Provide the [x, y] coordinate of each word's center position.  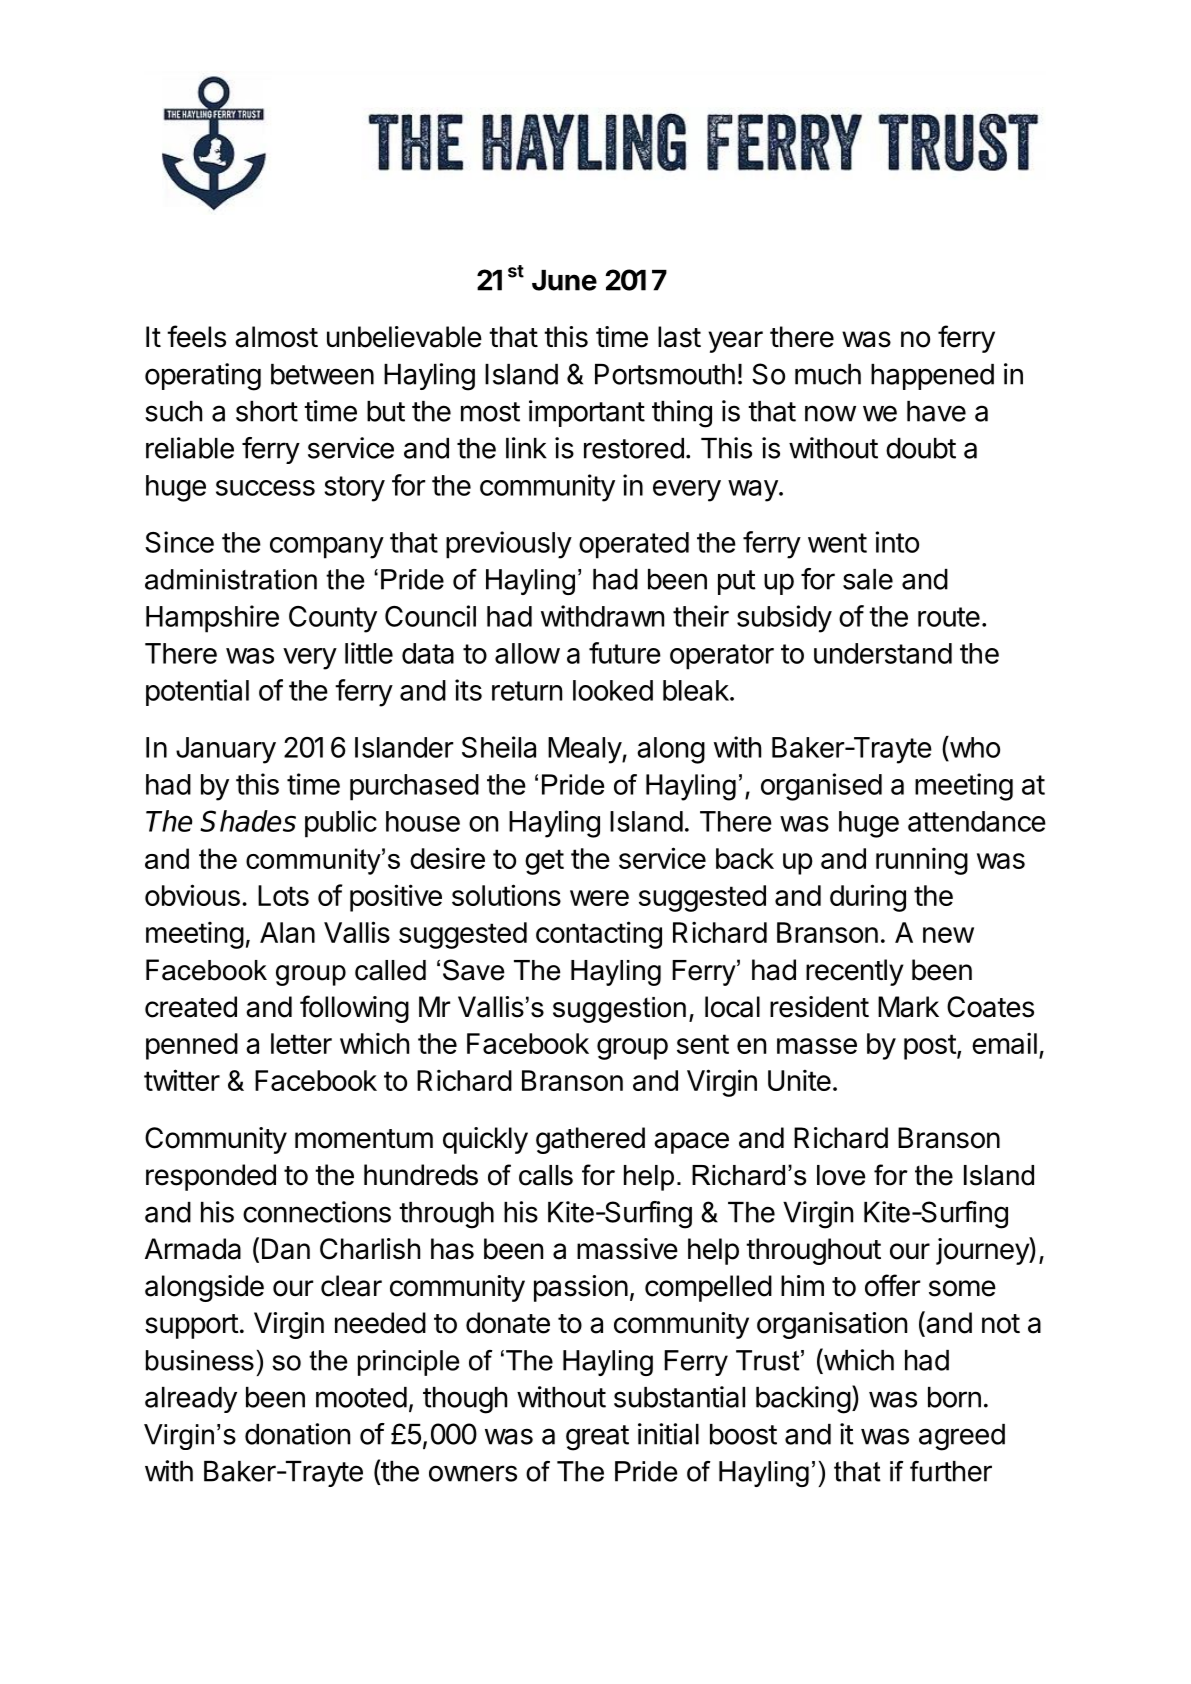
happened [932, 377]
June [564, 280]
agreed [962, 1437]
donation [297, 1434]
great [597, 1438]
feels [196, 336]
